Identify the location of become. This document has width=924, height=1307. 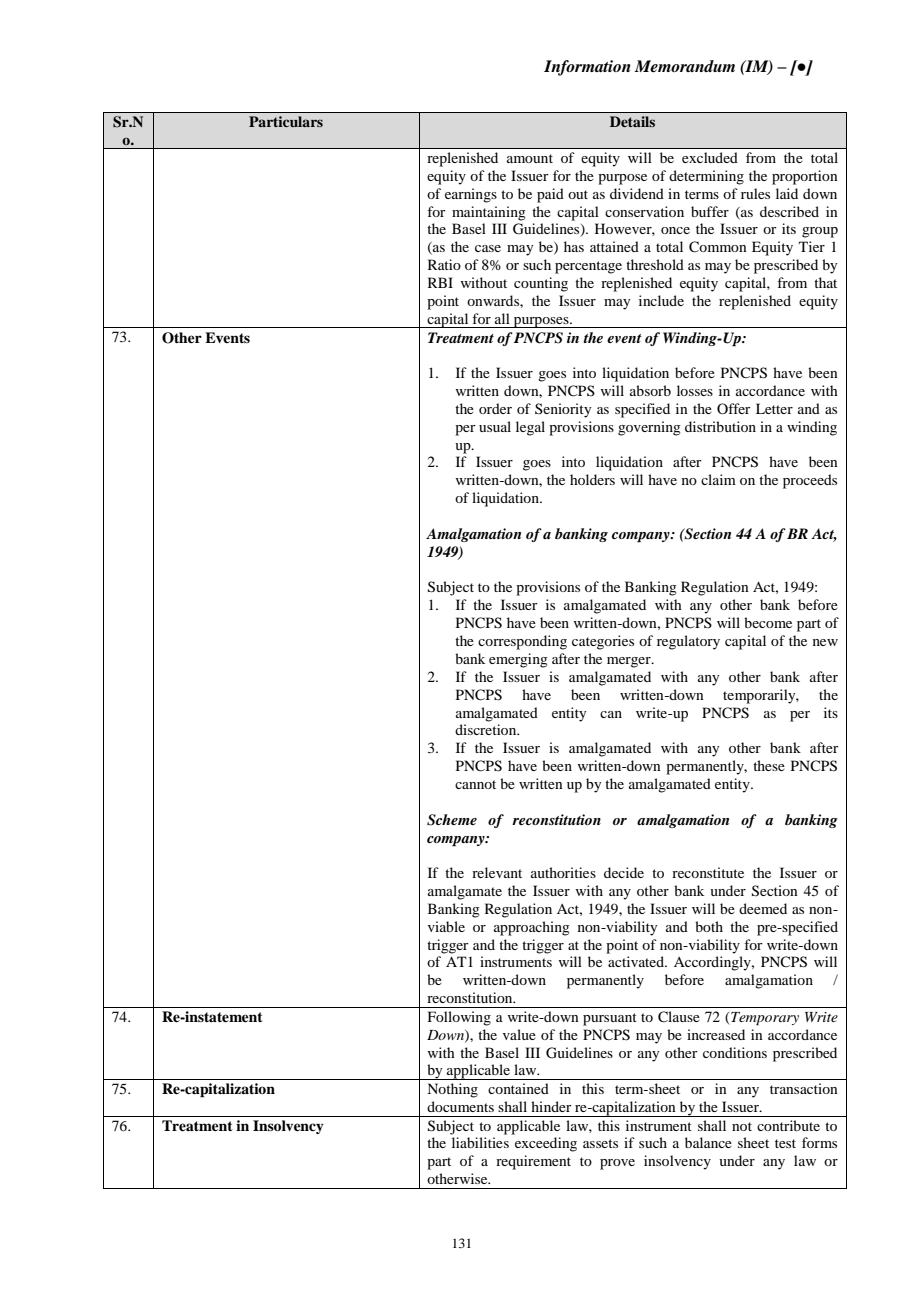
(768, 622).
